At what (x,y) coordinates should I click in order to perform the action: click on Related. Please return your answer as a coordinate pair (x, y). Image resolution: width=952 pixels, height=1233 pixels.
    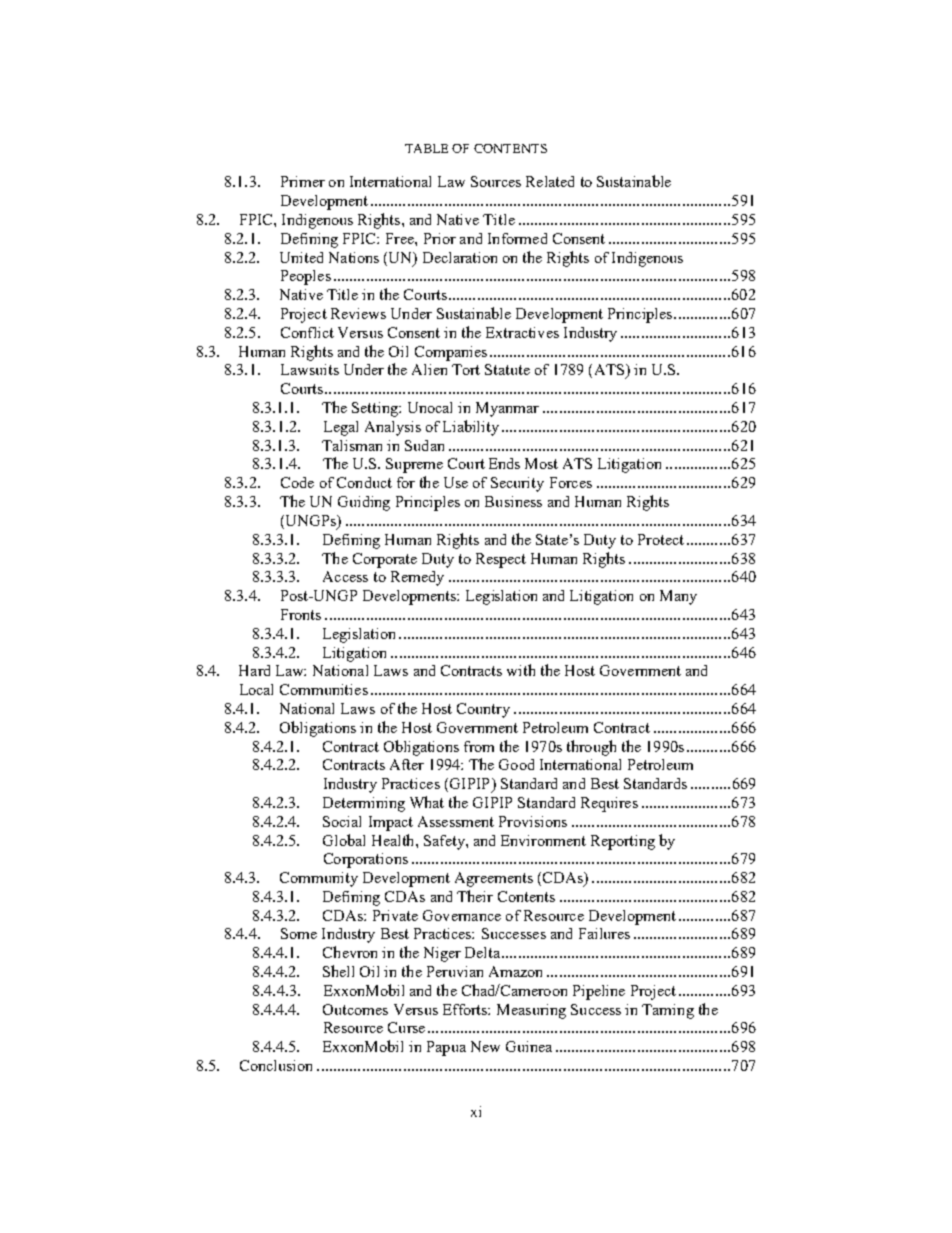
    Looking at the image, I should click on (550, 181).
